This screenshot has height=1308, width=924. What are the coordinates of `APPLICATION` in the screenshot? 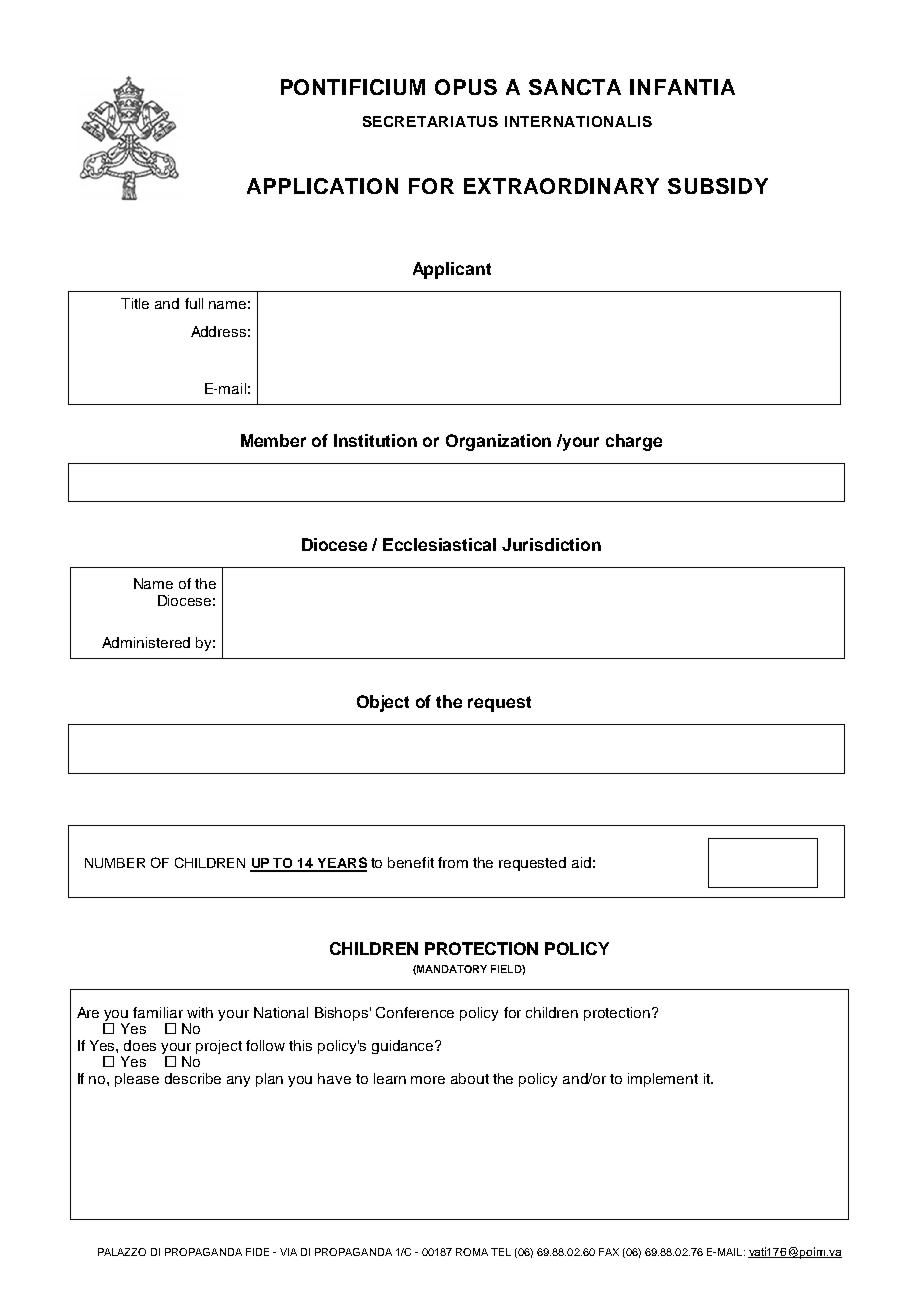 It's located at (322, 186).
